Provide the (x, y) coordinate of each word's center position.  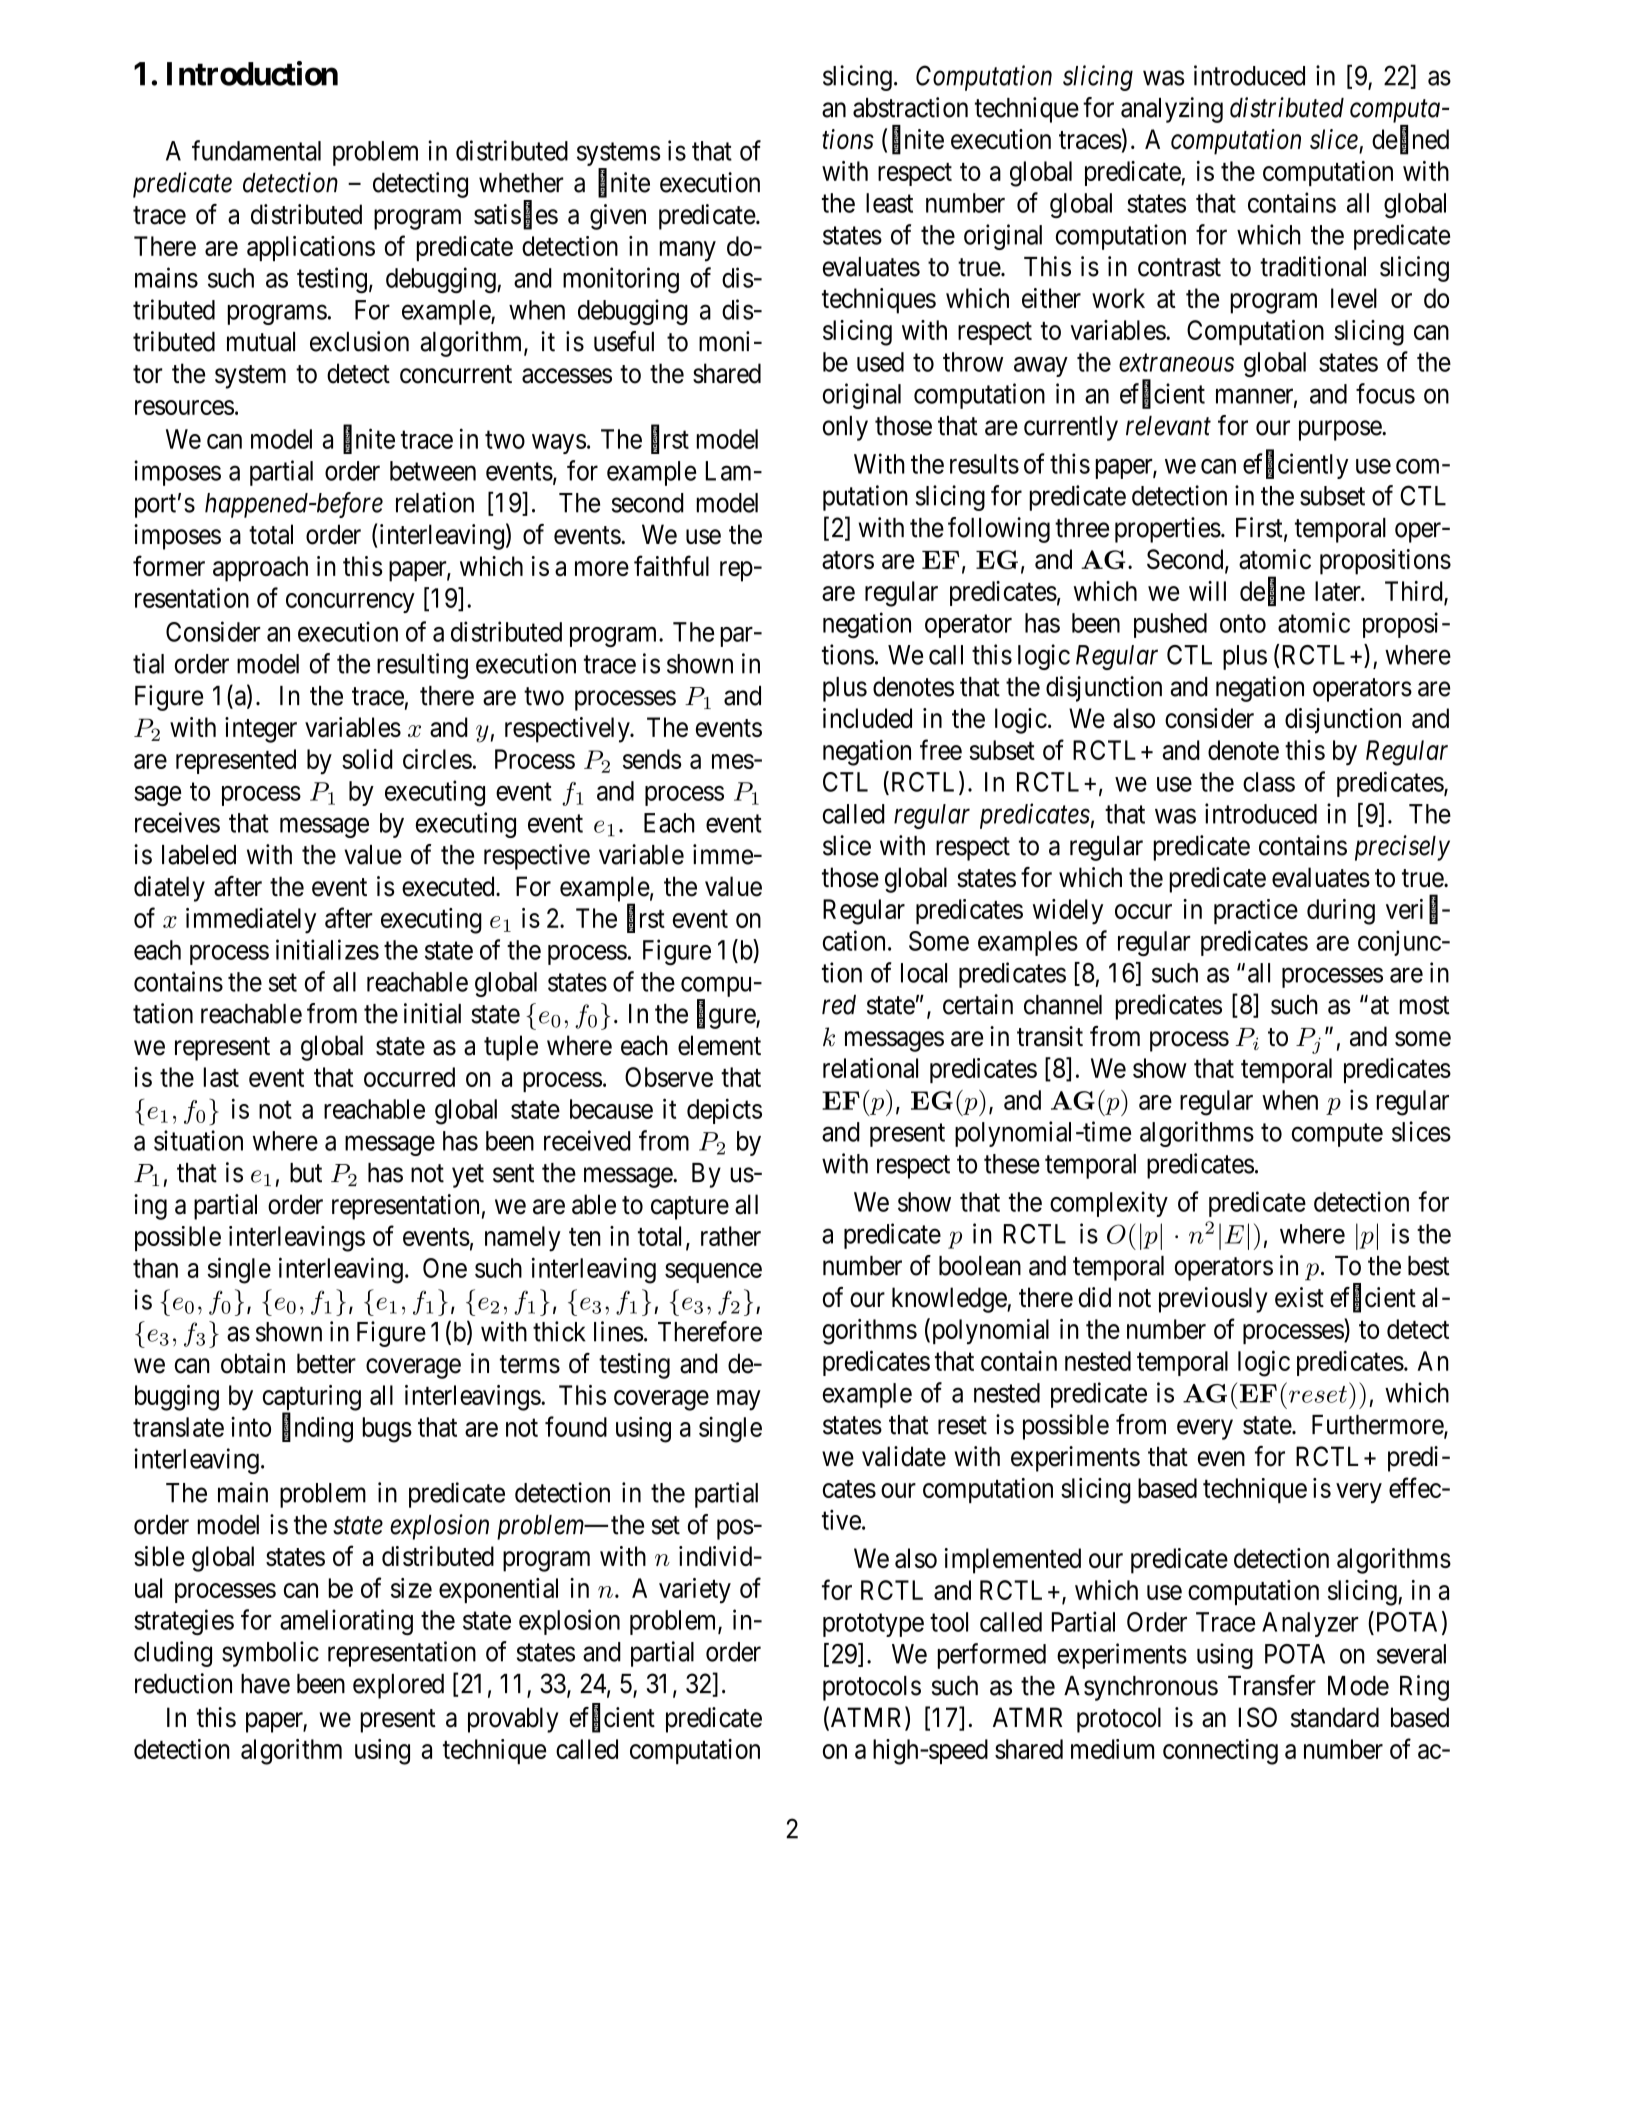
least (889, 203)
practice (1256, 911)
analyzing (1172, 110)
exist (1299, 1297)
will (1207, 591)
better (326, 1363)
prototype (873, 1625)
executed (449, 886)
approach (260, 569)
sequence (713, 1273)
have (265, 1684)
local (924, 973)
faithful (671, 565)
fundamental (256, 150)
